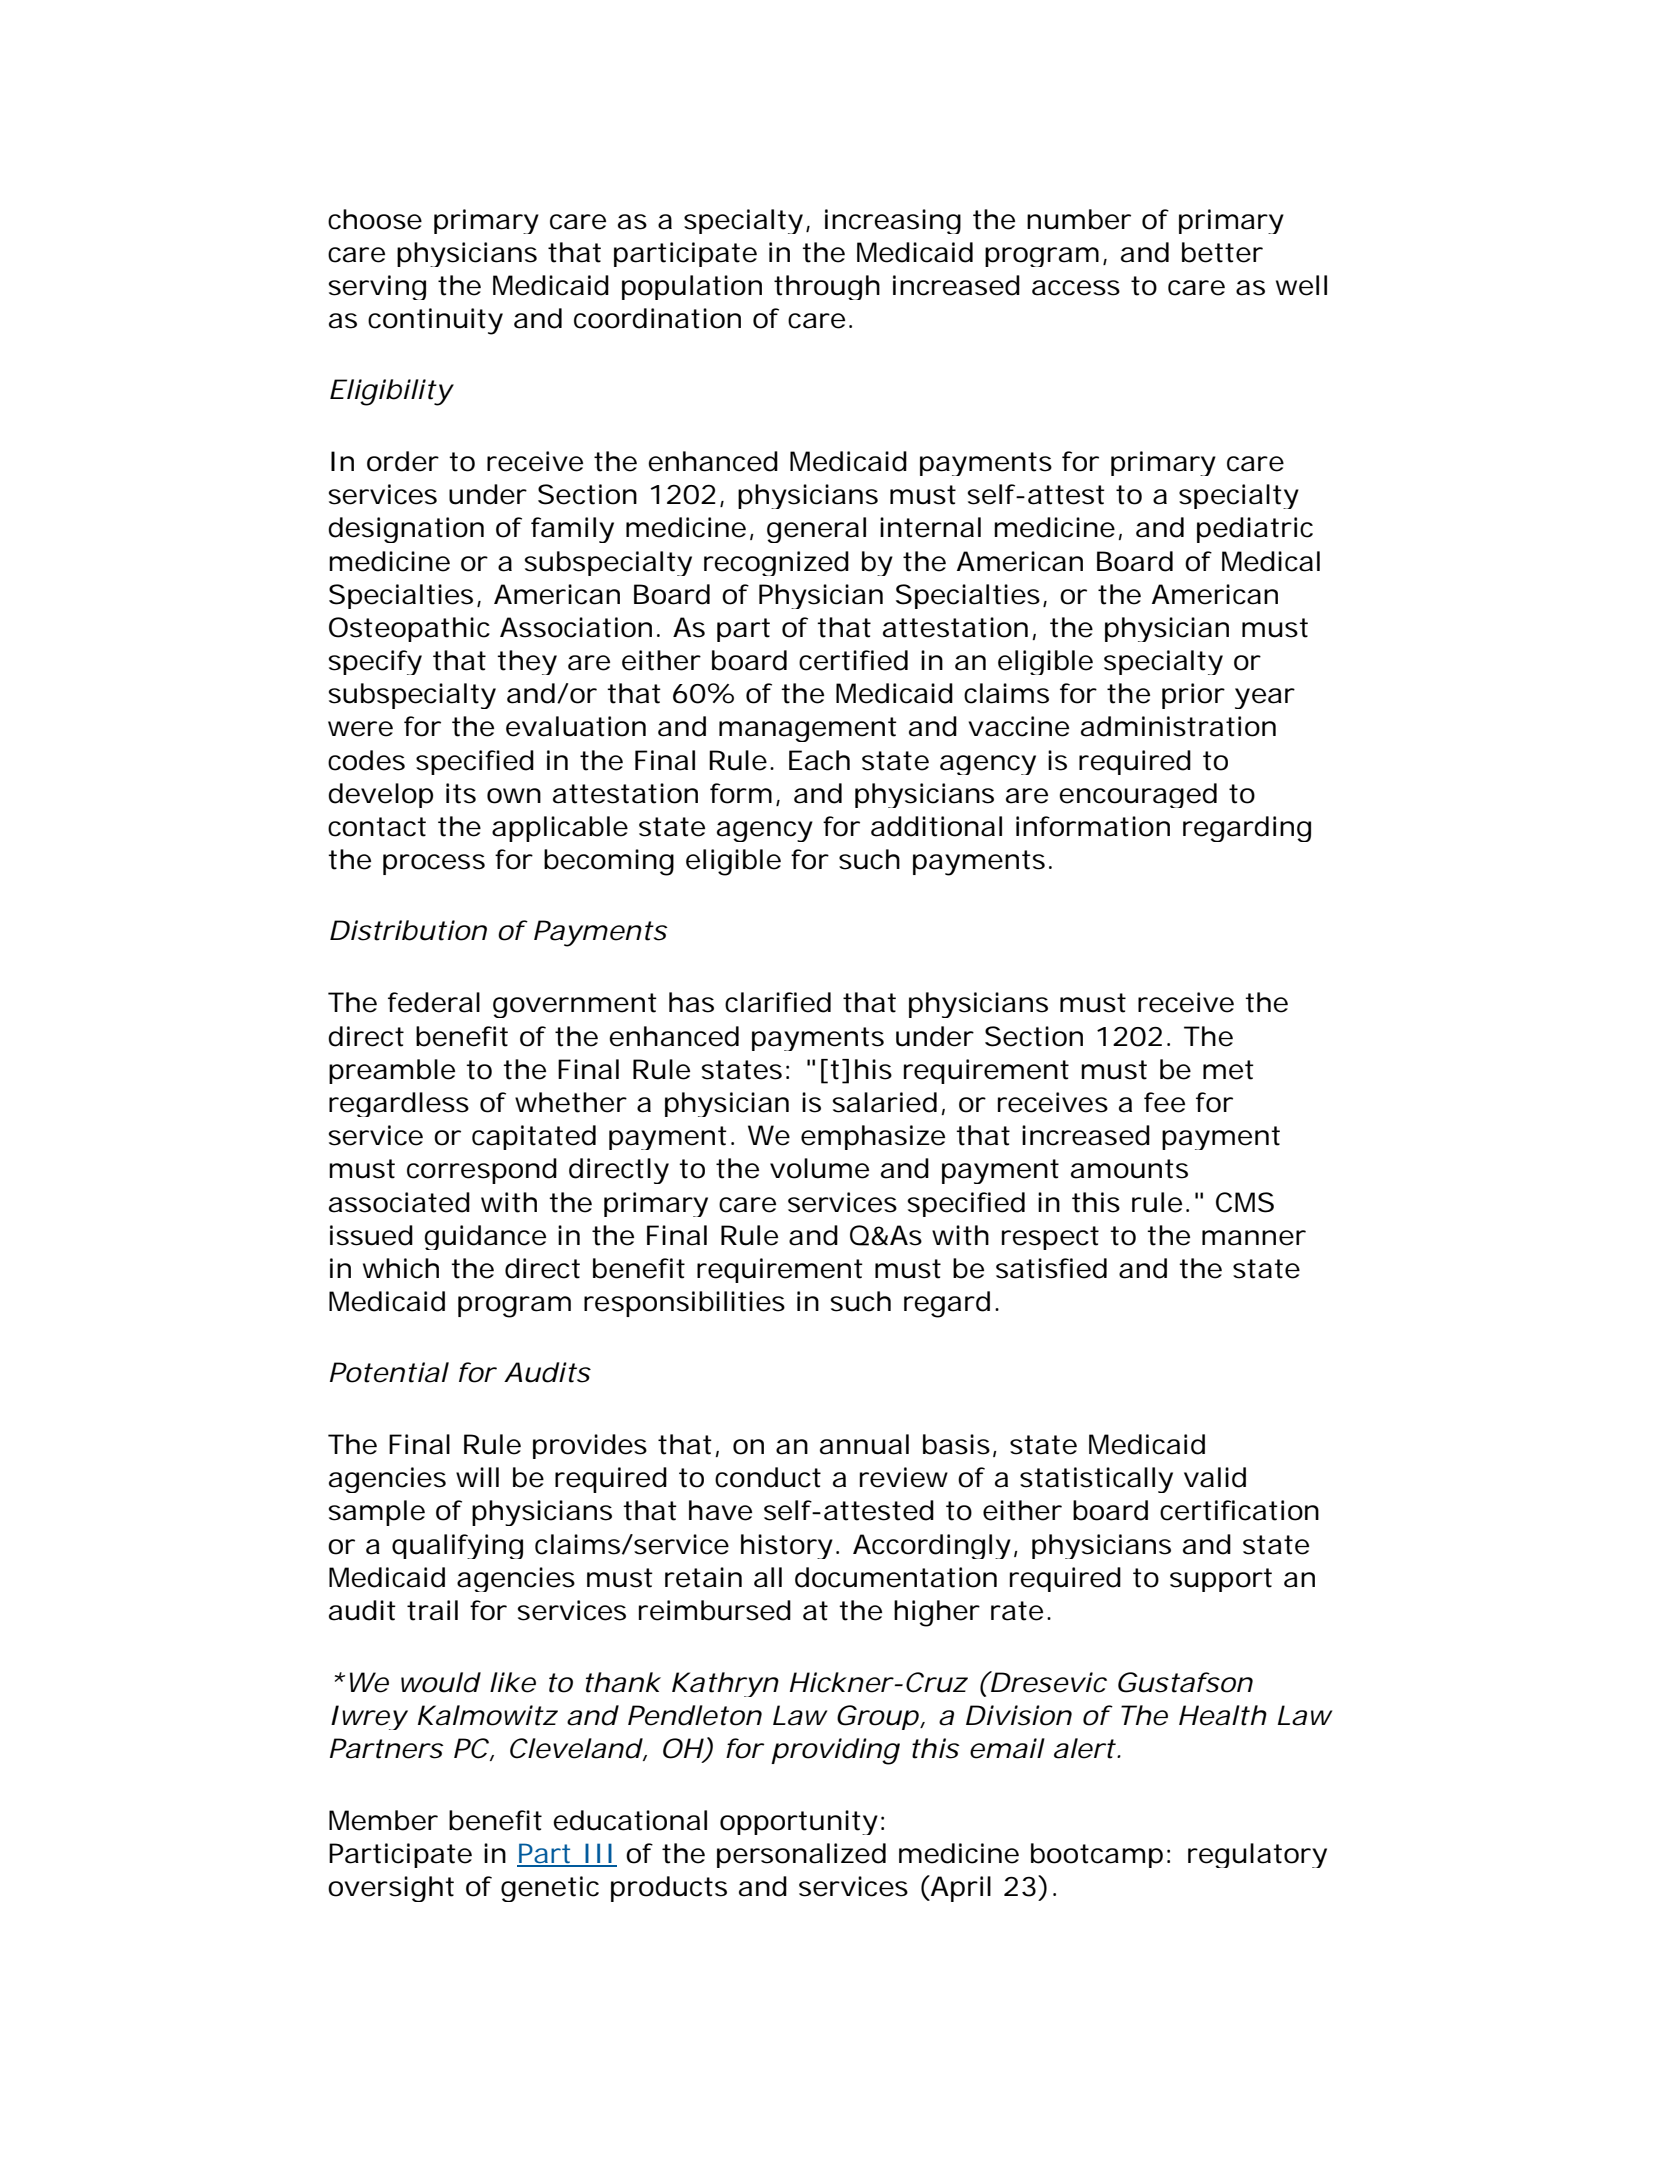  I want to click on annual, so click(864, 1444).
